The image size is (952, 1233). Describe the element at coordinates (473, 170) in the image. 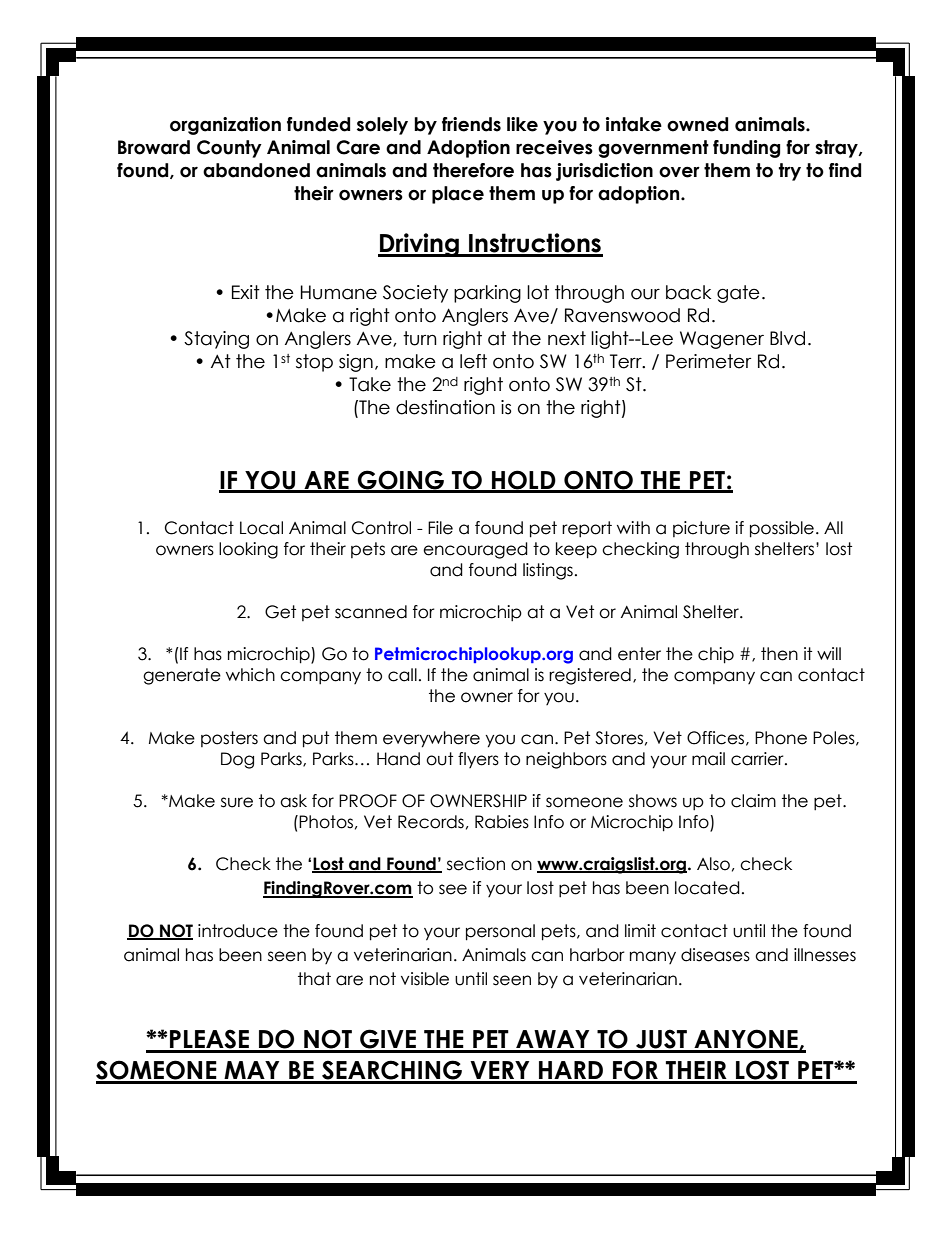

I see `therefore` at that location.
